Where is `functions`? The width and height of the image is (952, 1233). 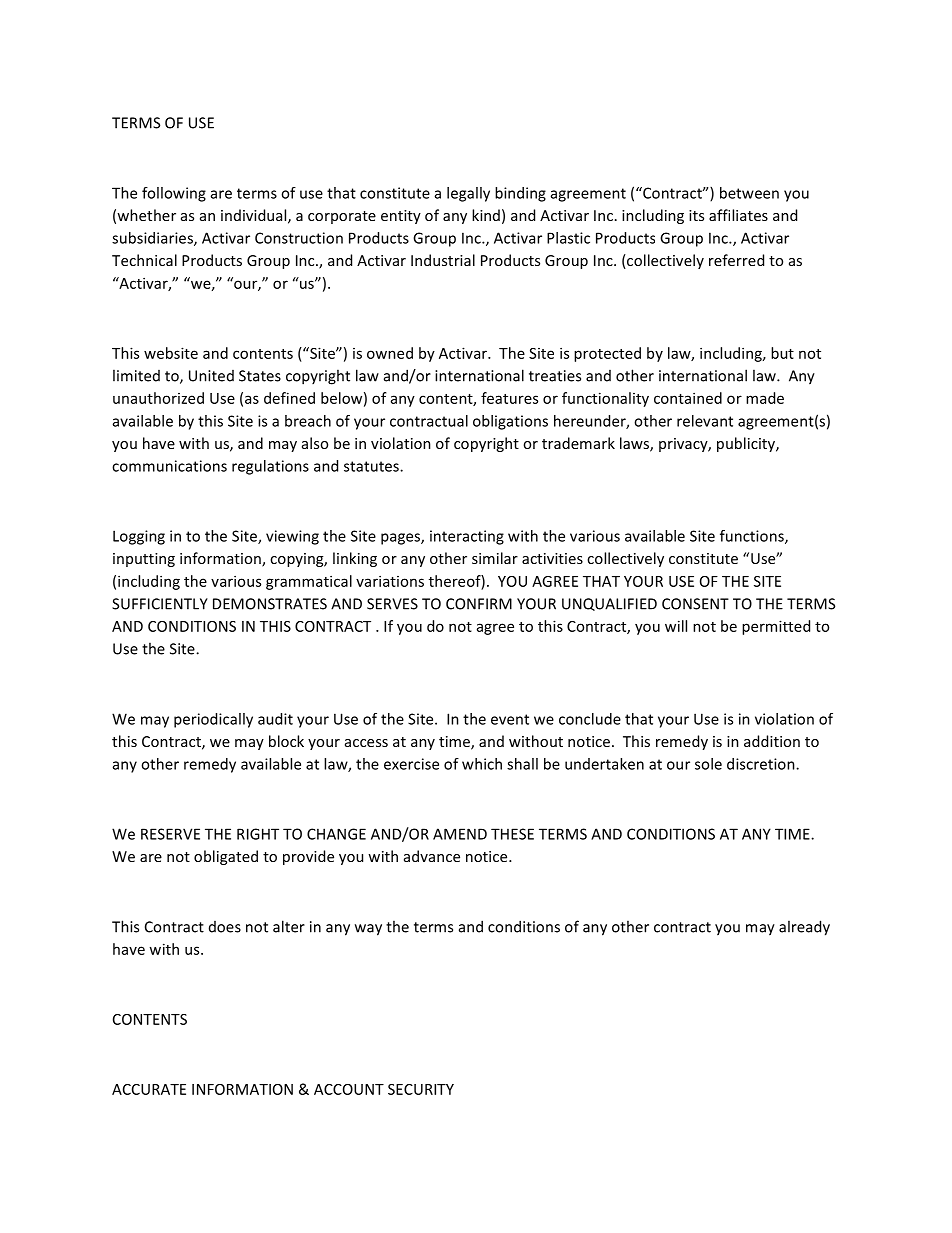 functions is located at coordinates (753, 537).
